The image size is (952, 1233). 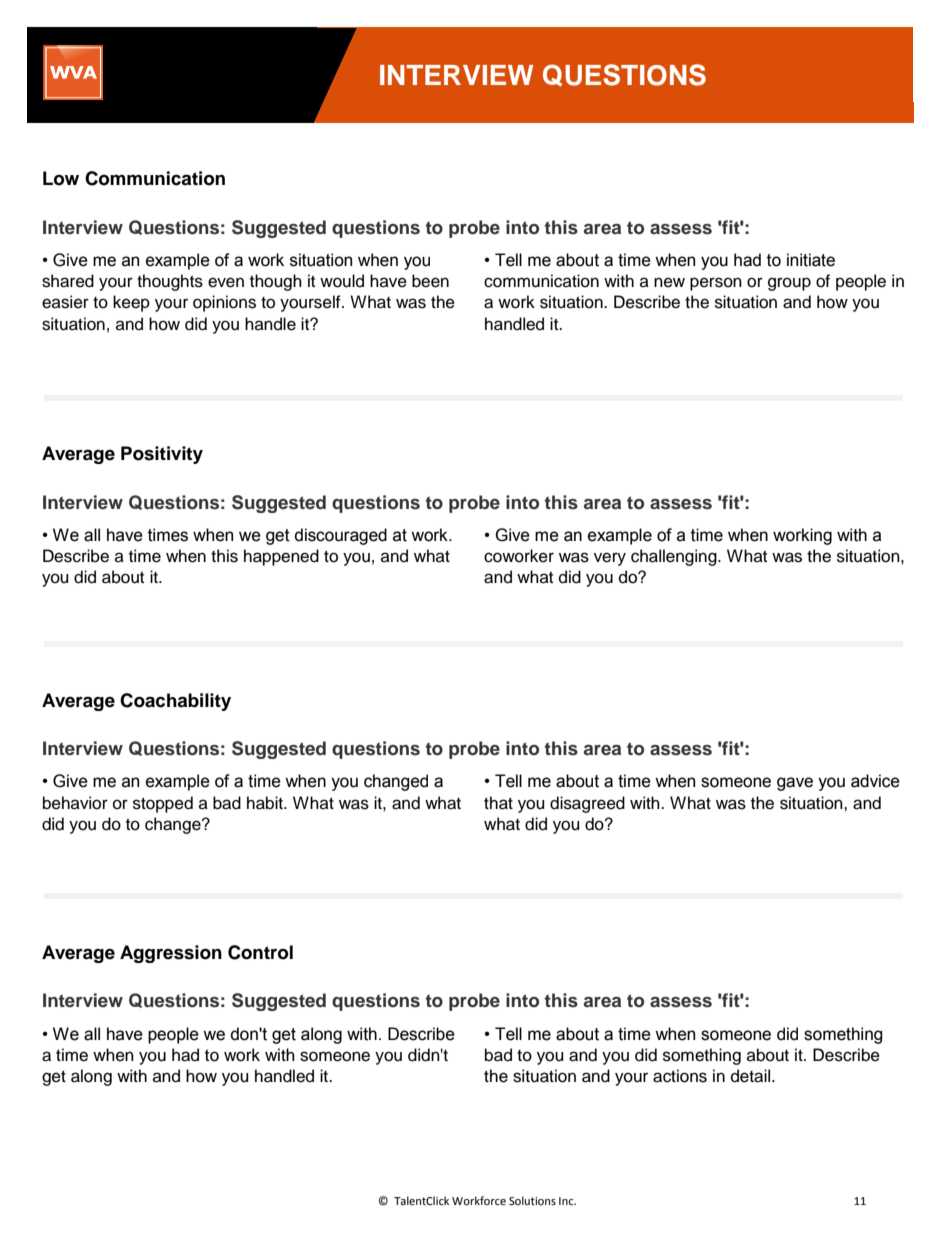 I want to click on gave, so click(x=795, y=784).
